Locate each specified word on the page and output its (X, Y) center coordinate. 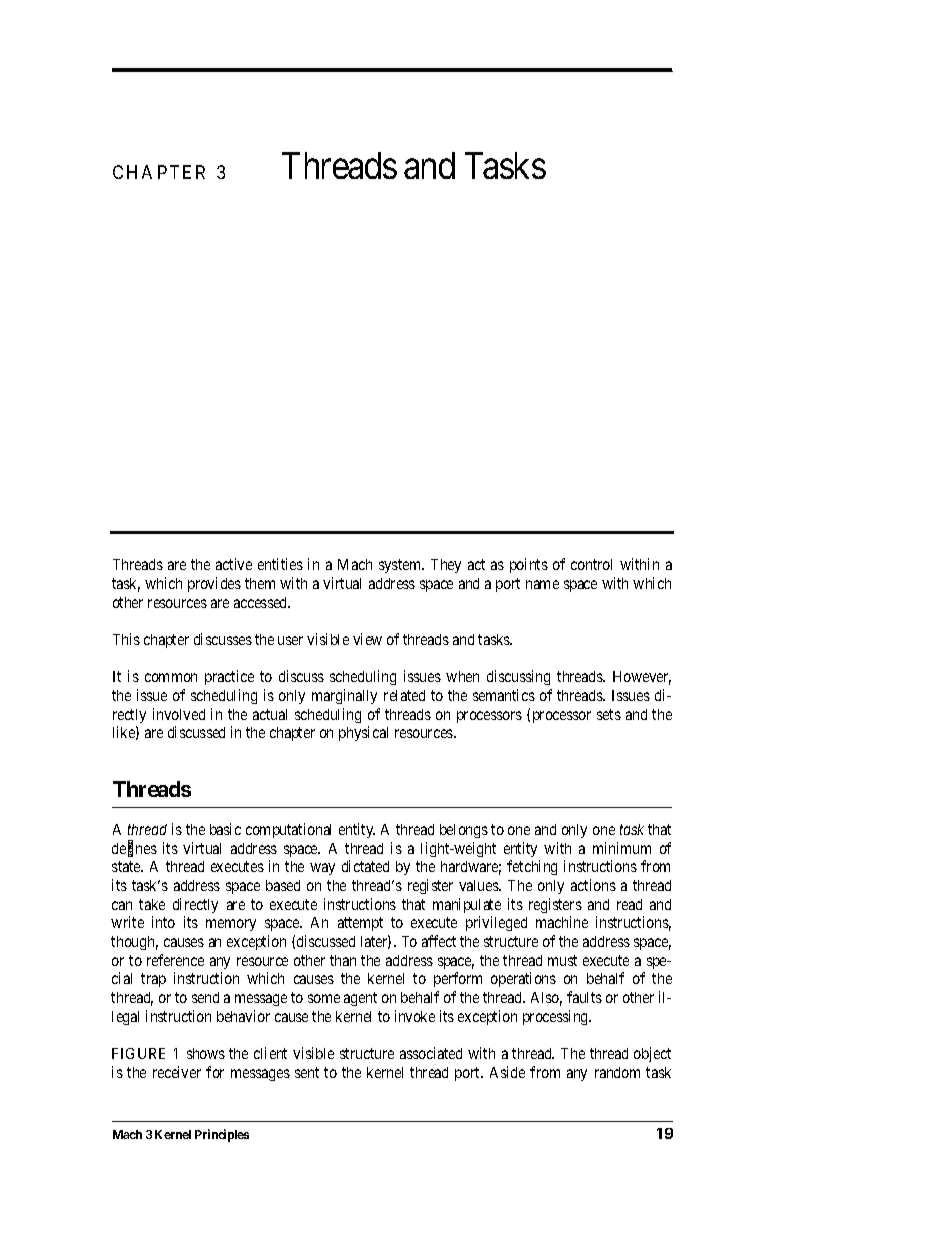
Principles (222, 1135)
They (446, 566)
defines (134, 849)
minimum (622, 848)
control (591, 564)
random (617, 1072)
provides (214, 584)
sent (307, 1072)
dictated (365, 866)
